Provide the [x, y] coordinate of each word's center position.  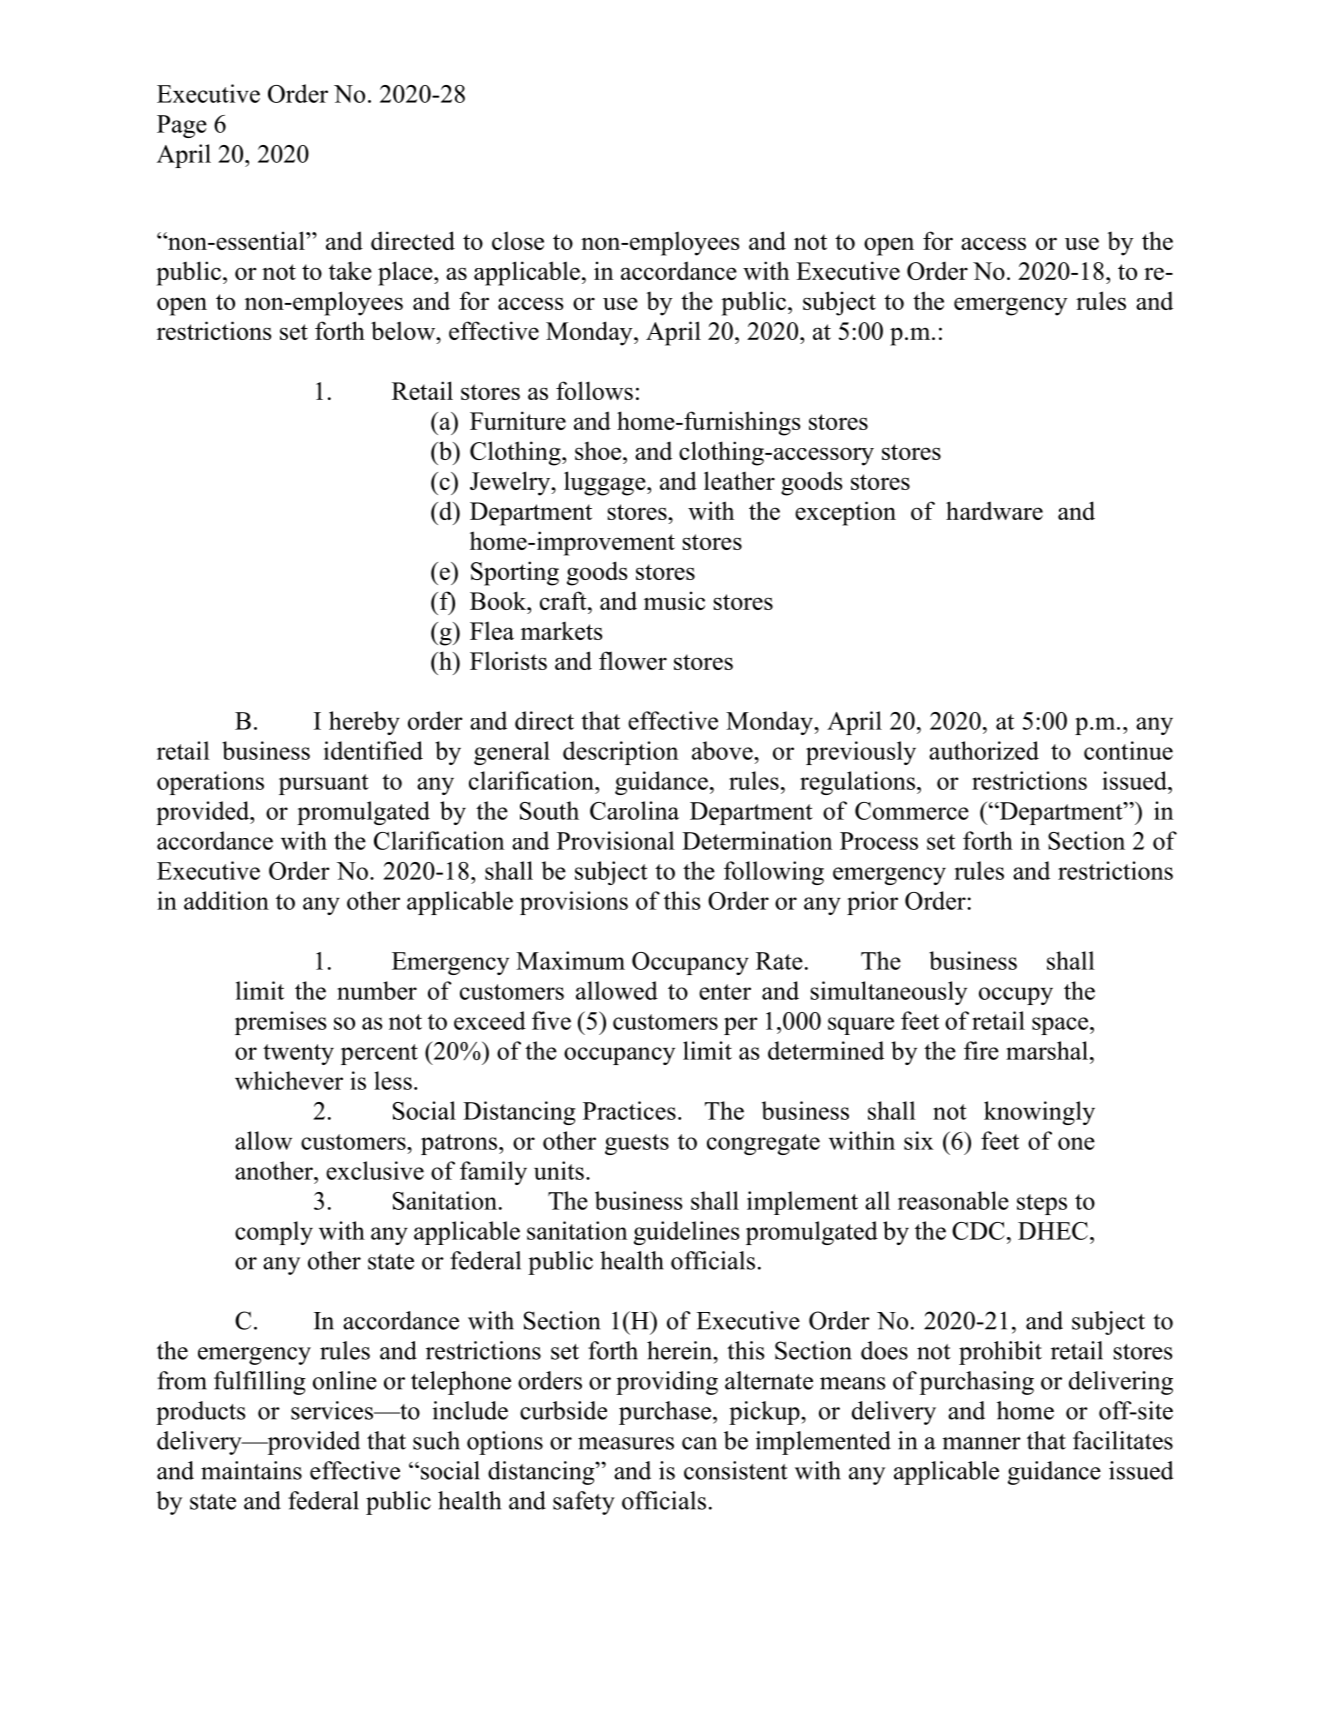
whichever [289, 1080]
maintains [251, 1470]
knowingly [1039, 1113]
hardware [994, 510]
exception [845, 513]
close [518, 240]
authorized [984, 750]
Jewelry [511, 483]
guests [637, 1144]
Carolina [634, 810]
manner [981, 1443]
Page [182, 126]
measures [626, 1443]
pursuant [324, 784]
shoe [599, 450]
